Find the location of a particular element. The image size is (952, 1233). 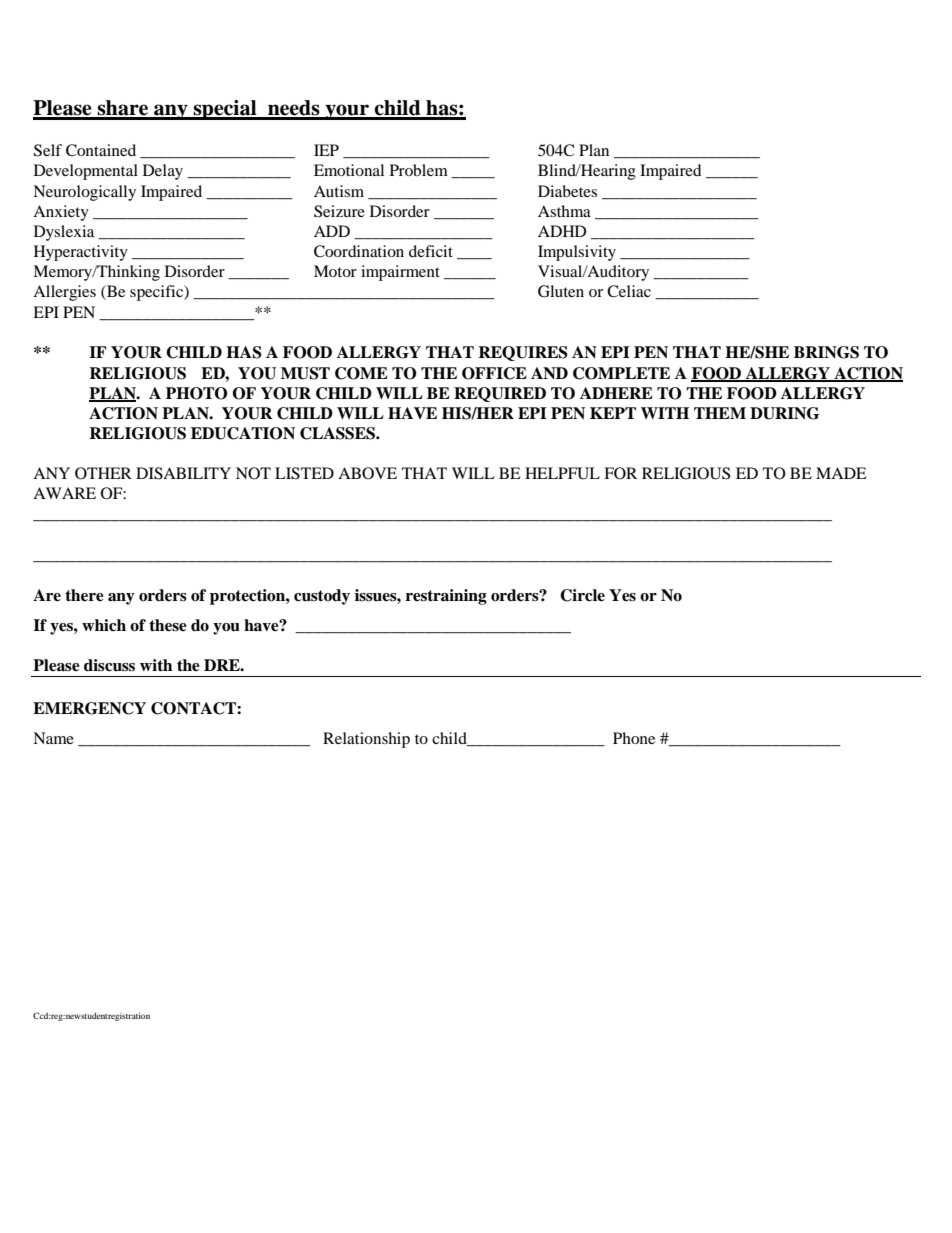

REQUIRED is located at coordinates (500, 394).
